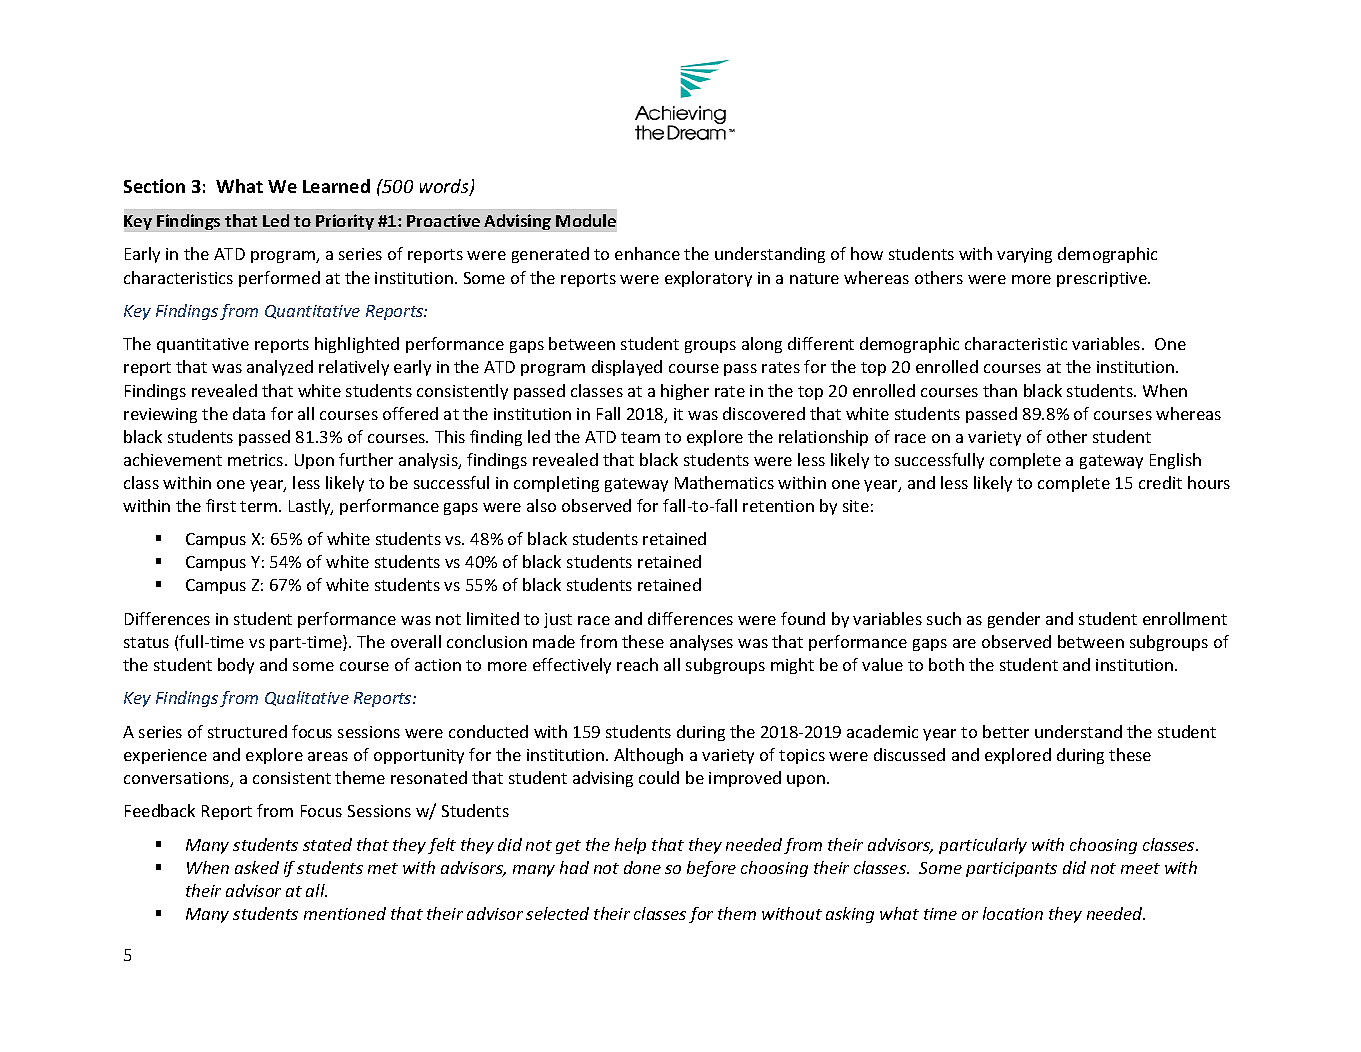  Describe the element at coordinates (711, 869) in the screenshot. I see `before` at that location.
